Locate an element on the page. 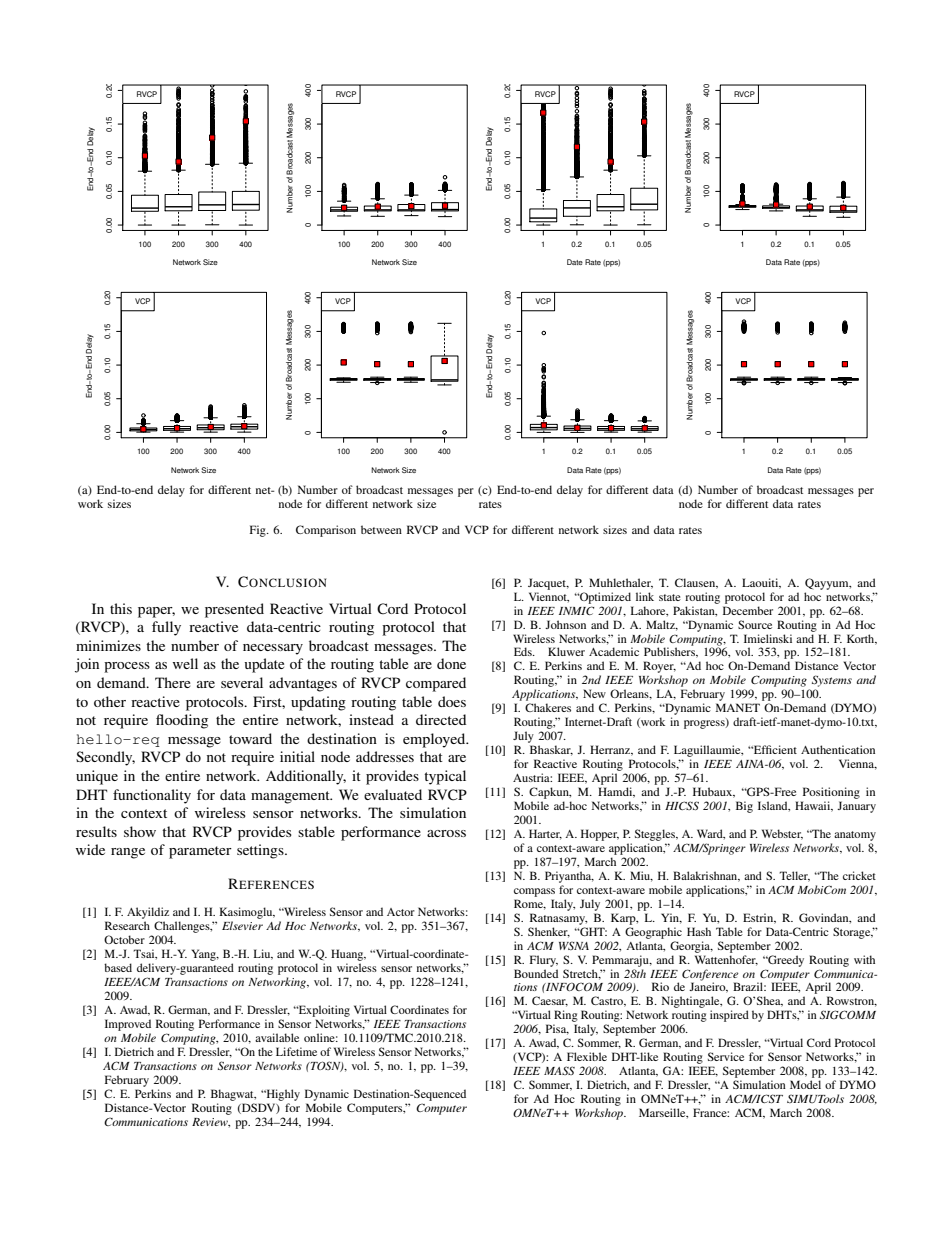 The height and width of the image is (1233, 952). October is located at coordinates (124, 939).
